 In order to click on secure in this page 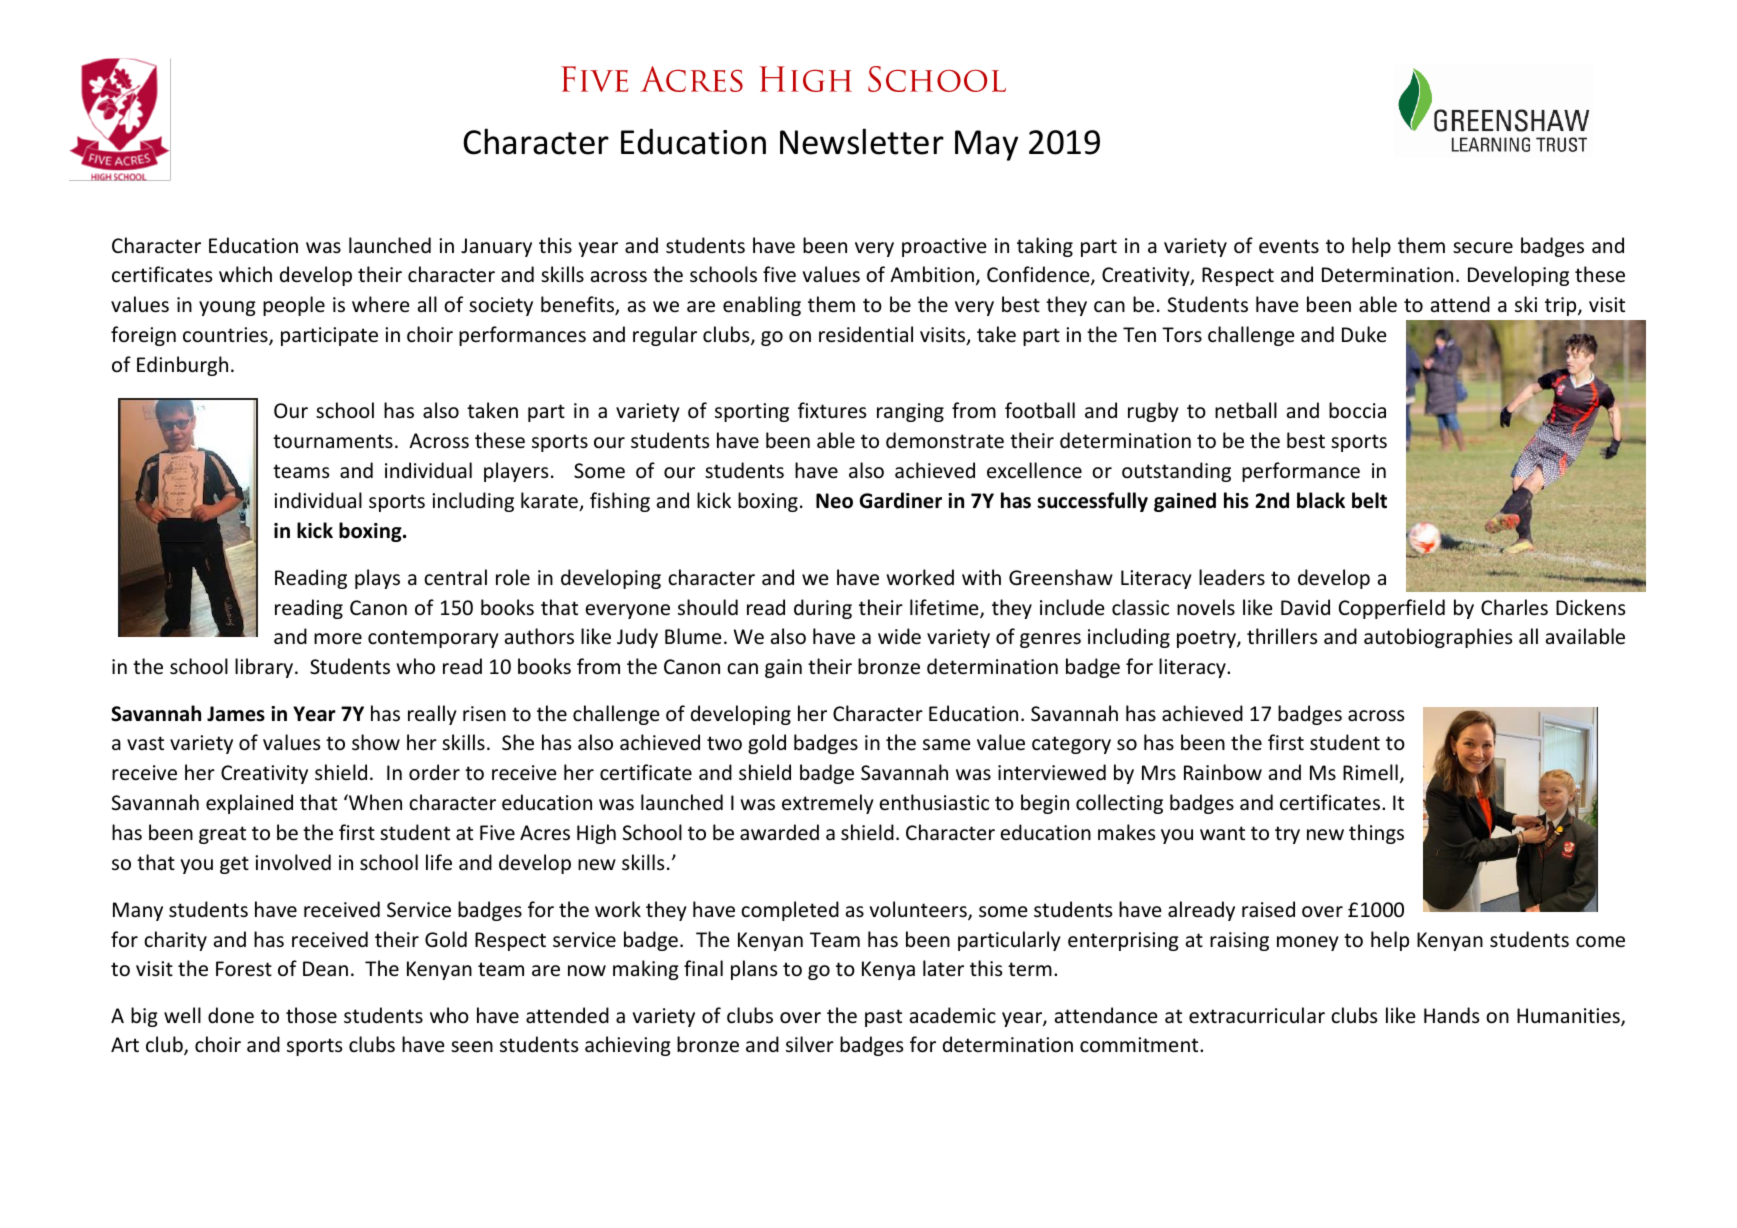, I will do `click(1483, 248)`.
